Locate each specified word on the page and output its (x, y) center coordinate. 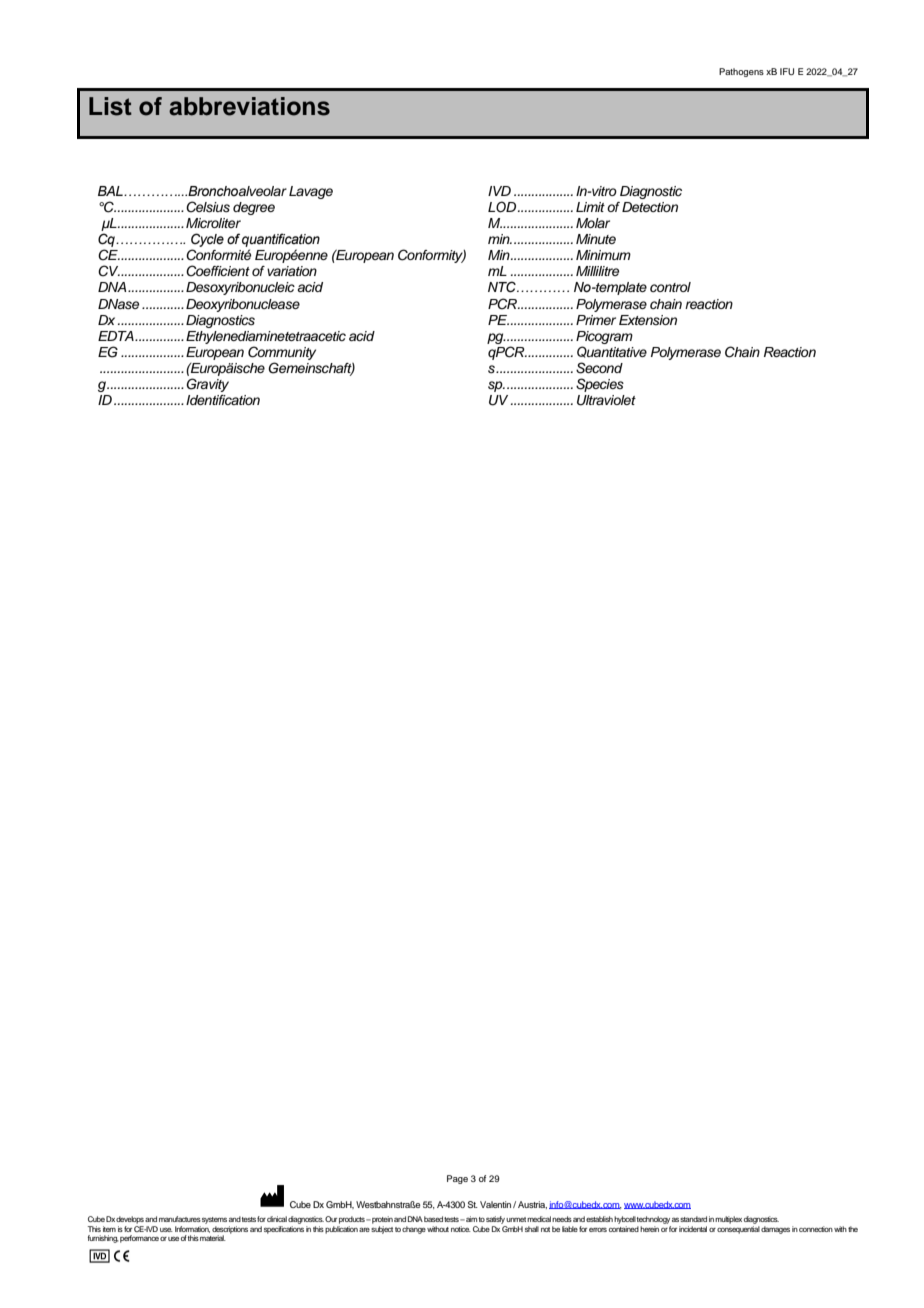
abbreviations (249, 106)
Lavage (311, 192)
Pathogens (741, 72)
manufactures (180, 1219)
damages (775, 1230)
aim (470, 1219)
